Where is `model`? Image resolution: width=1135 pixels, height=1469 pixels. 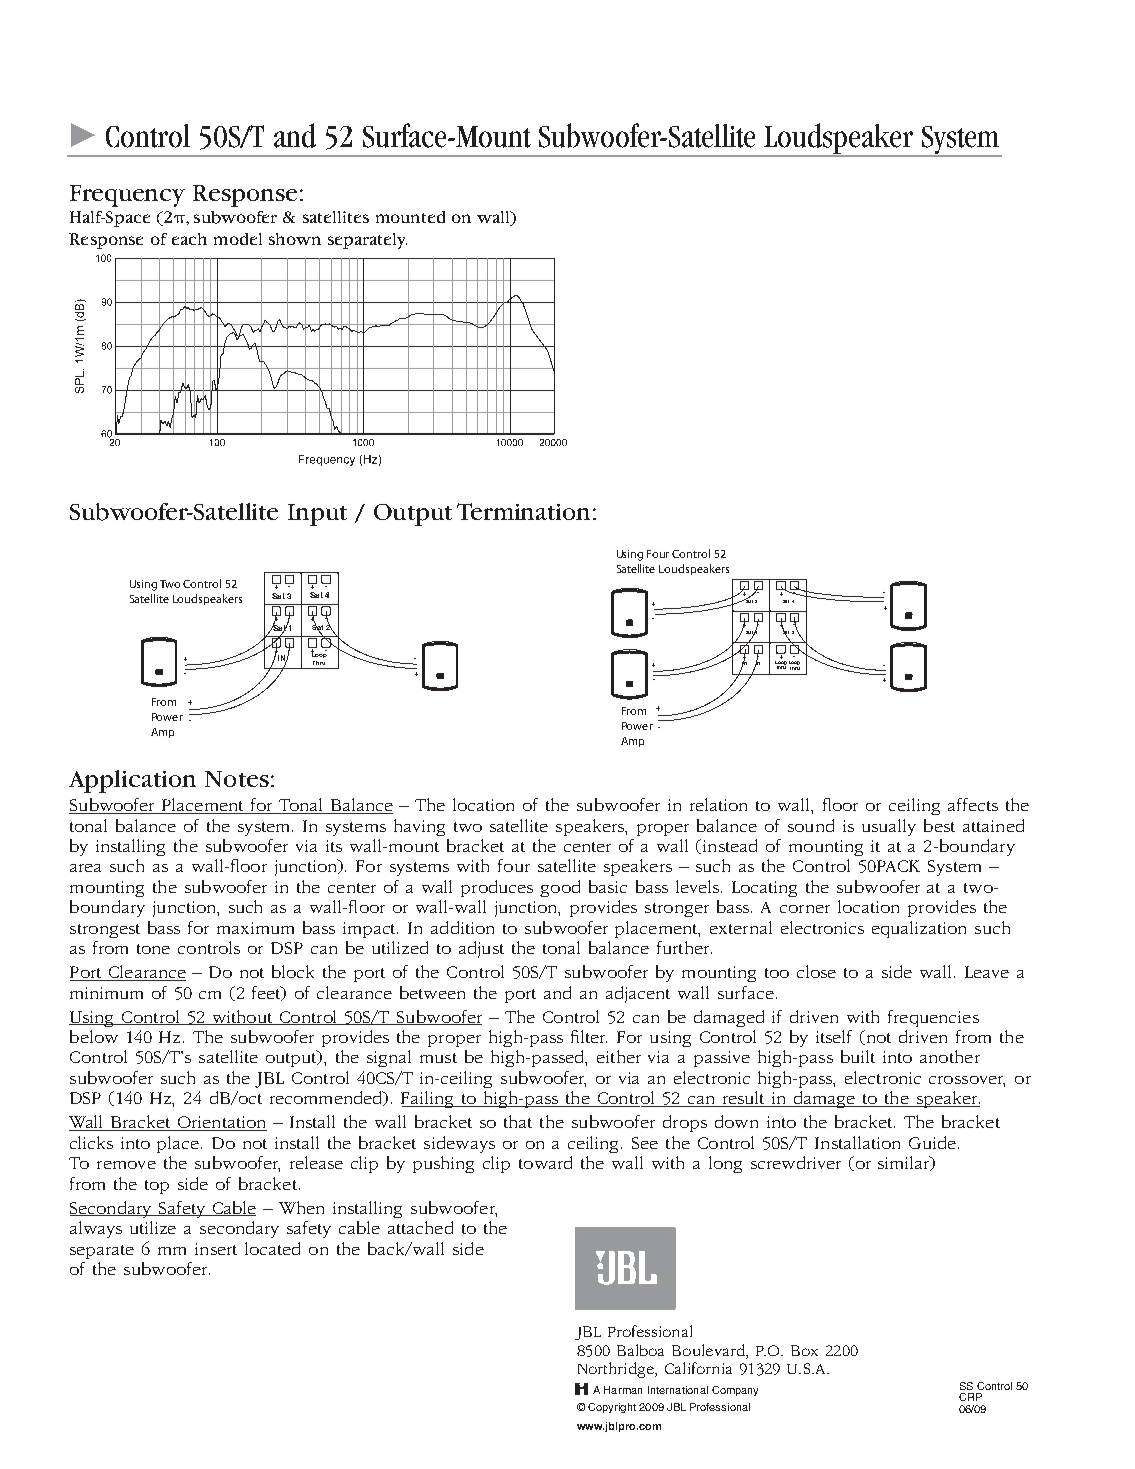 model is located at coordinates (238, 239).
